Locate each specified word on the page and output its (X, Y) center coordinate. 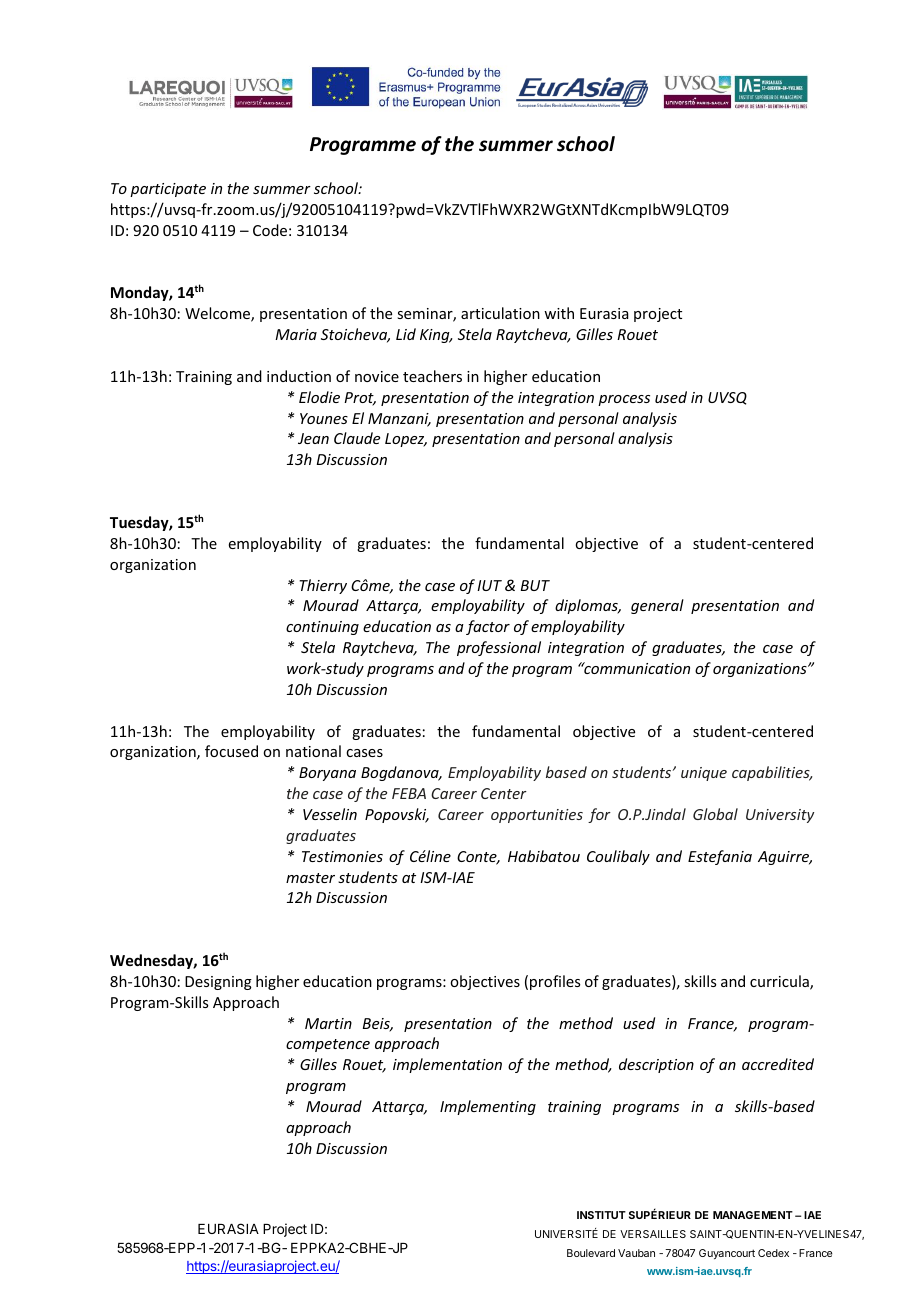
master (310, 878)
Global (715, 814)
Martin (328, 1023)
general (657, 606)
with (559, 313)
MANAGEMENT (753, 1215)
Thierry (323, 586)
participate (168, 190)
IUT (489, 585)
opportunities (537, 816)
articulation (500, 313)
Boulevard (591, 1253)
